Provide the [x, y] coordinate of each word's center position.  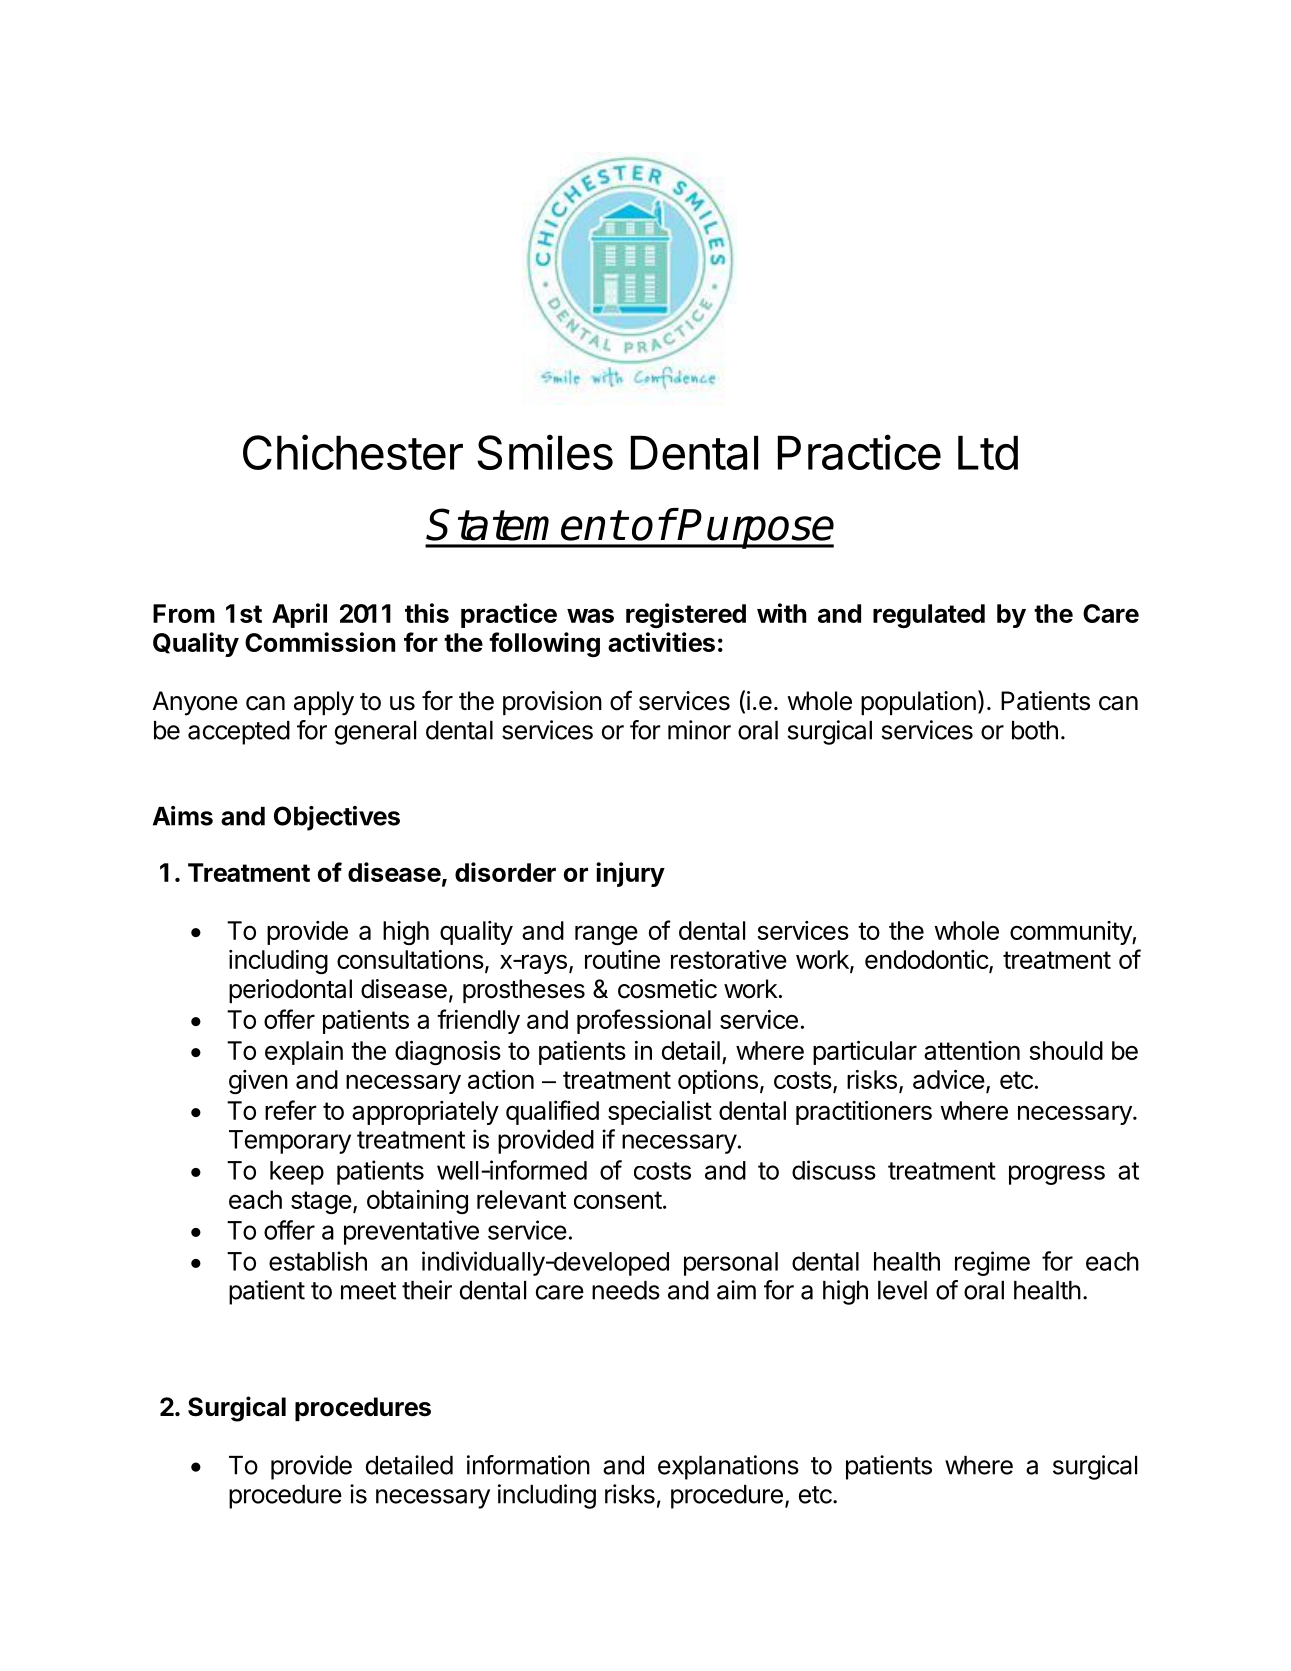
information [528, 1465]
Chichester [353, 452]
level [902, 1290]
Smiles [545, 452]
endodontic [927, 961]
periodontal [290, 991]
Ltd [988, 452]
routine [622, 959]
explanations [728, 1467]
